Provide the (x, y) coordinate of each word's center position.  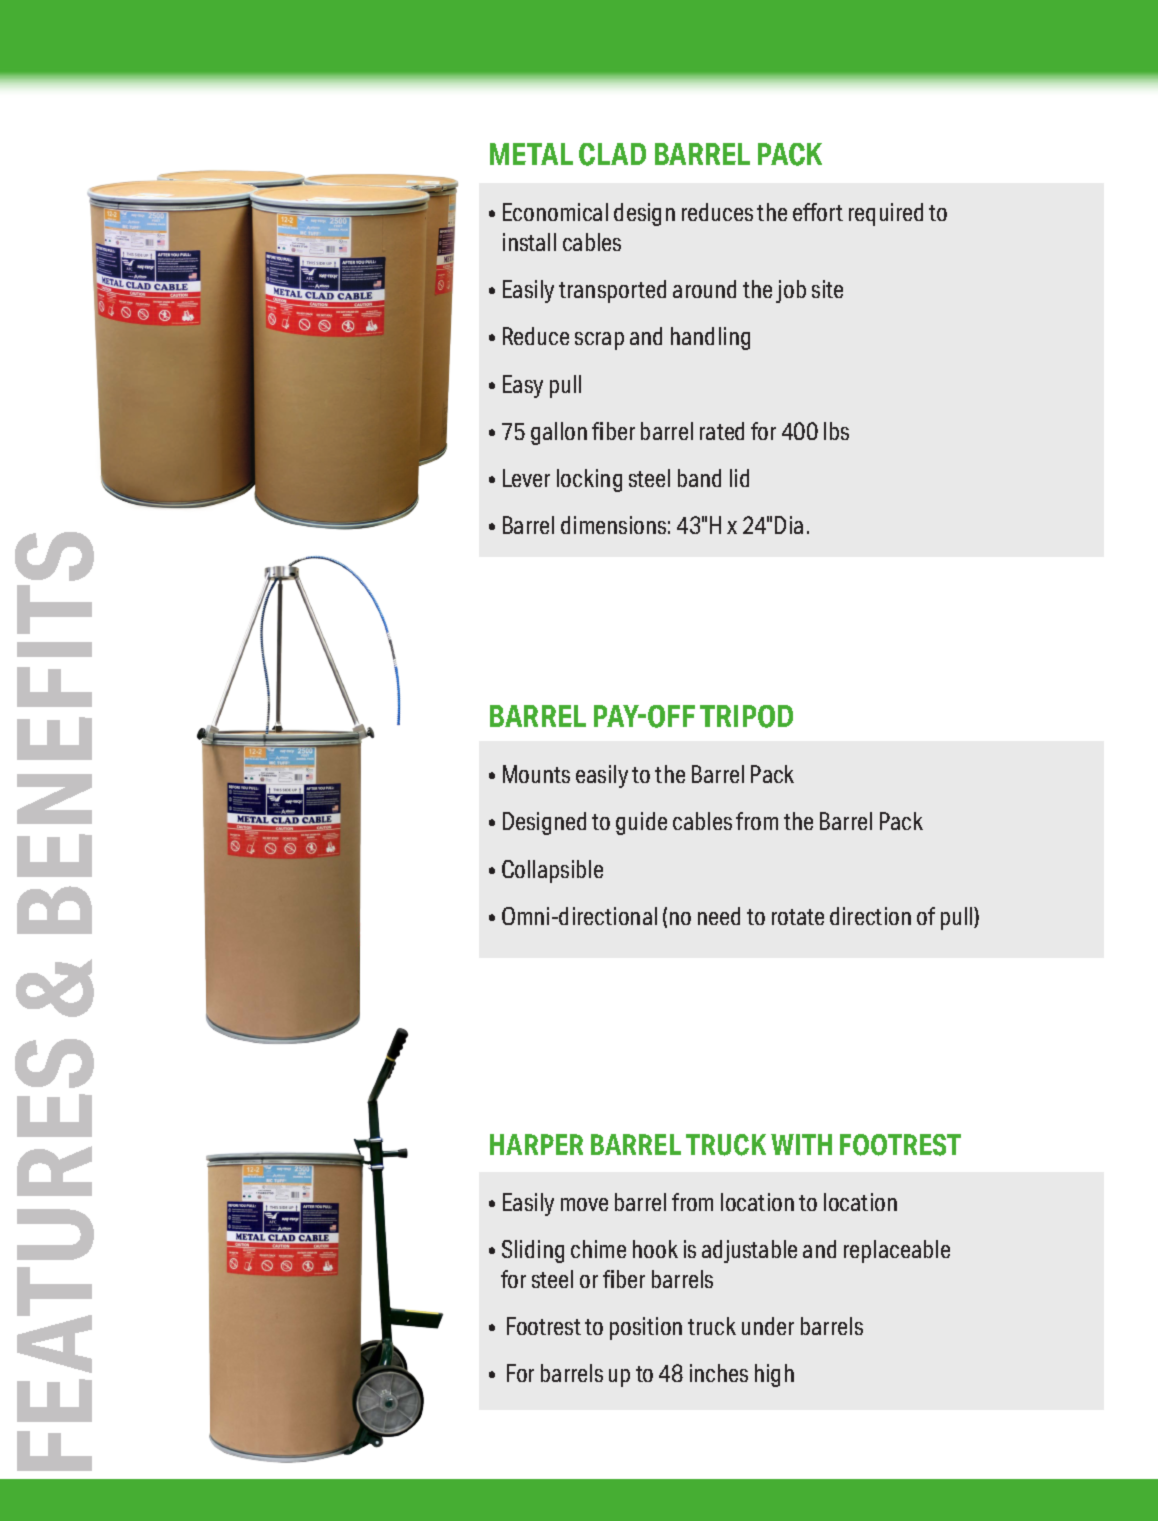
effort (818, 212)
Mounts (536, 774)
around (704, 289)
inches (719, 1373)
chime (598, 1249)
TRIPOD (746, 716)
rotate (798, 917)
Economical (555, 212)
